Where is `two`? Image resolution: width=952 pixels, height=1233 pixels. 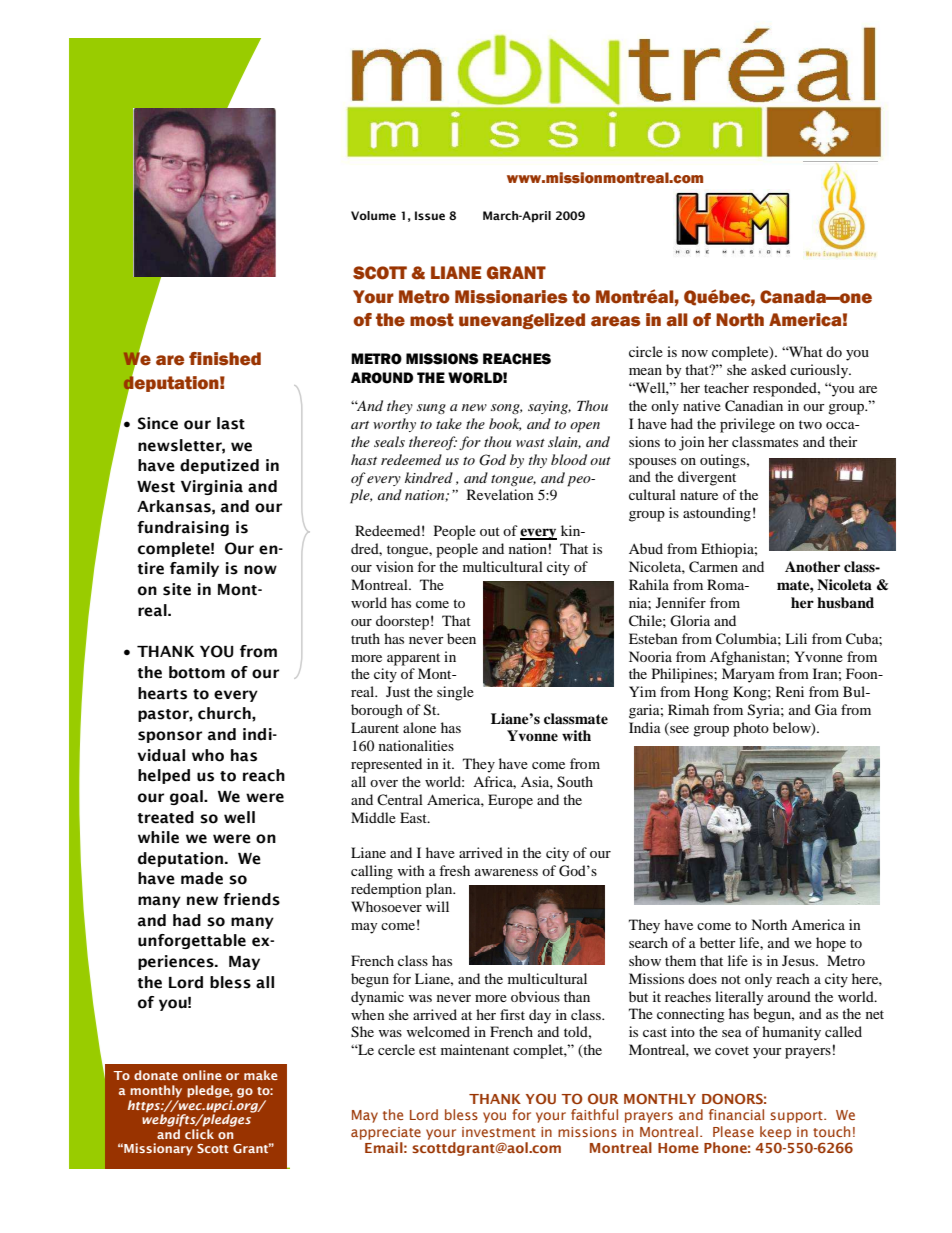 two is located at coordinates (810, 424).
